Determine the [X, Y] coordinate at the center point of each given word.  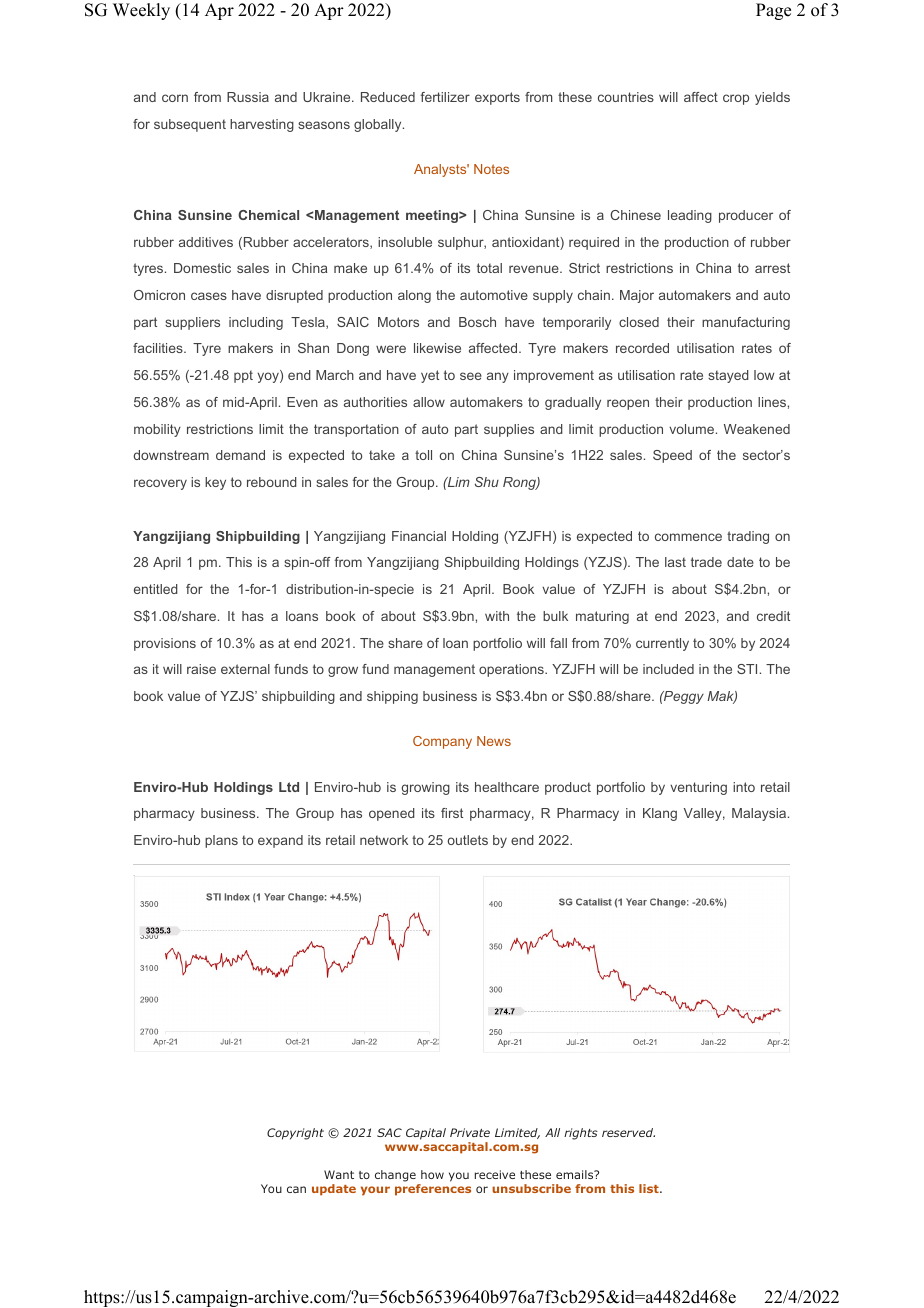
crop [736, 99]
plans [221, 841]
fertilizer [445, 97]
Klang [660, 814]
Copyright [295, 1134]
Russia [248, 97]
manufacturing [746, 323]
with [497, 616]
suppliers [192, 323]
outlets [468, 840]
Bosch [477, 322]
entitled [156, 589]
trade [706, 562]
